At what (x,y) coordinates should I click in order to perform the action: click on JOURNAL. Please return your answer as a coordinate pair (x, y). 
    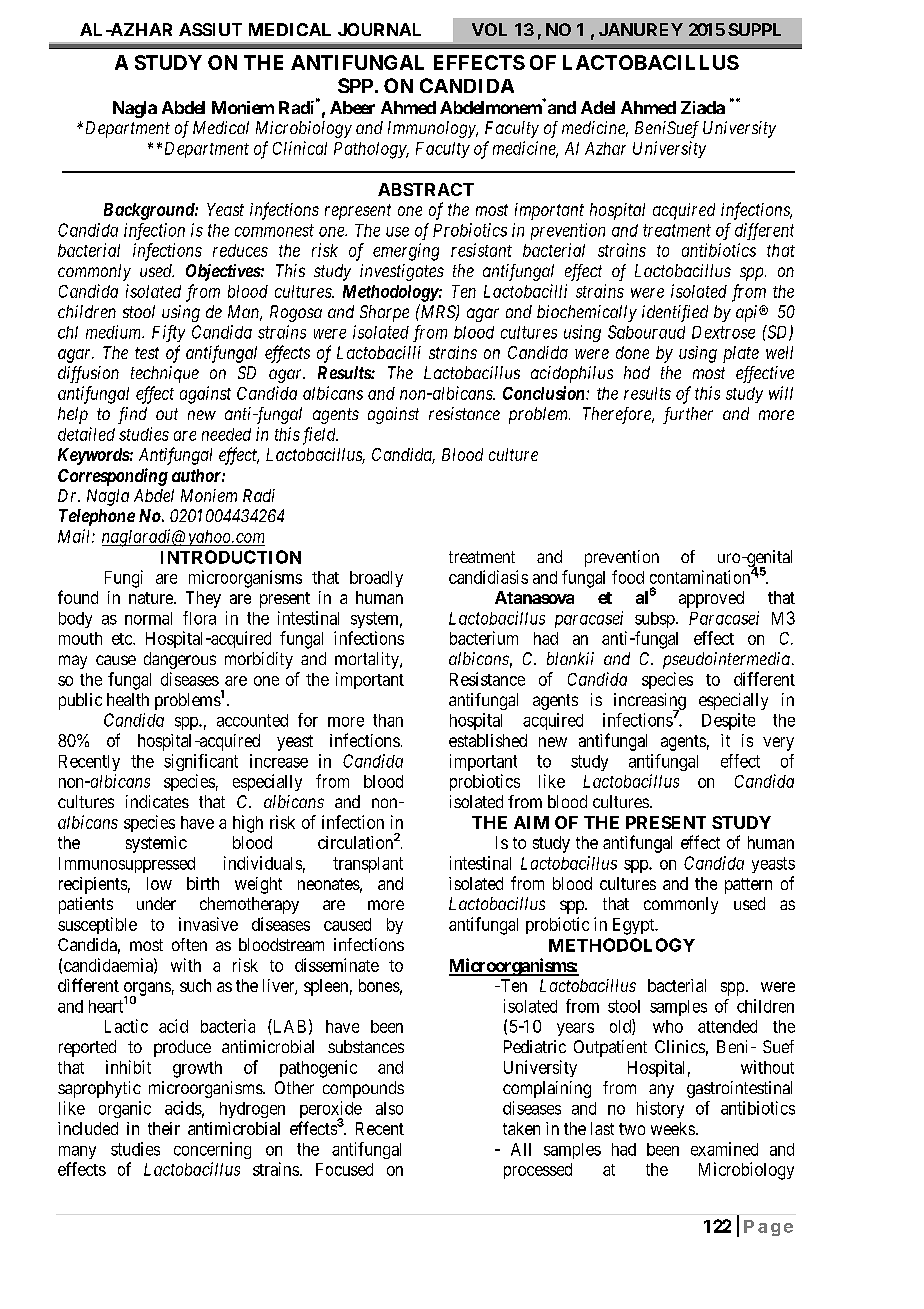
    Looking at the image, I should click on (379, 29).
